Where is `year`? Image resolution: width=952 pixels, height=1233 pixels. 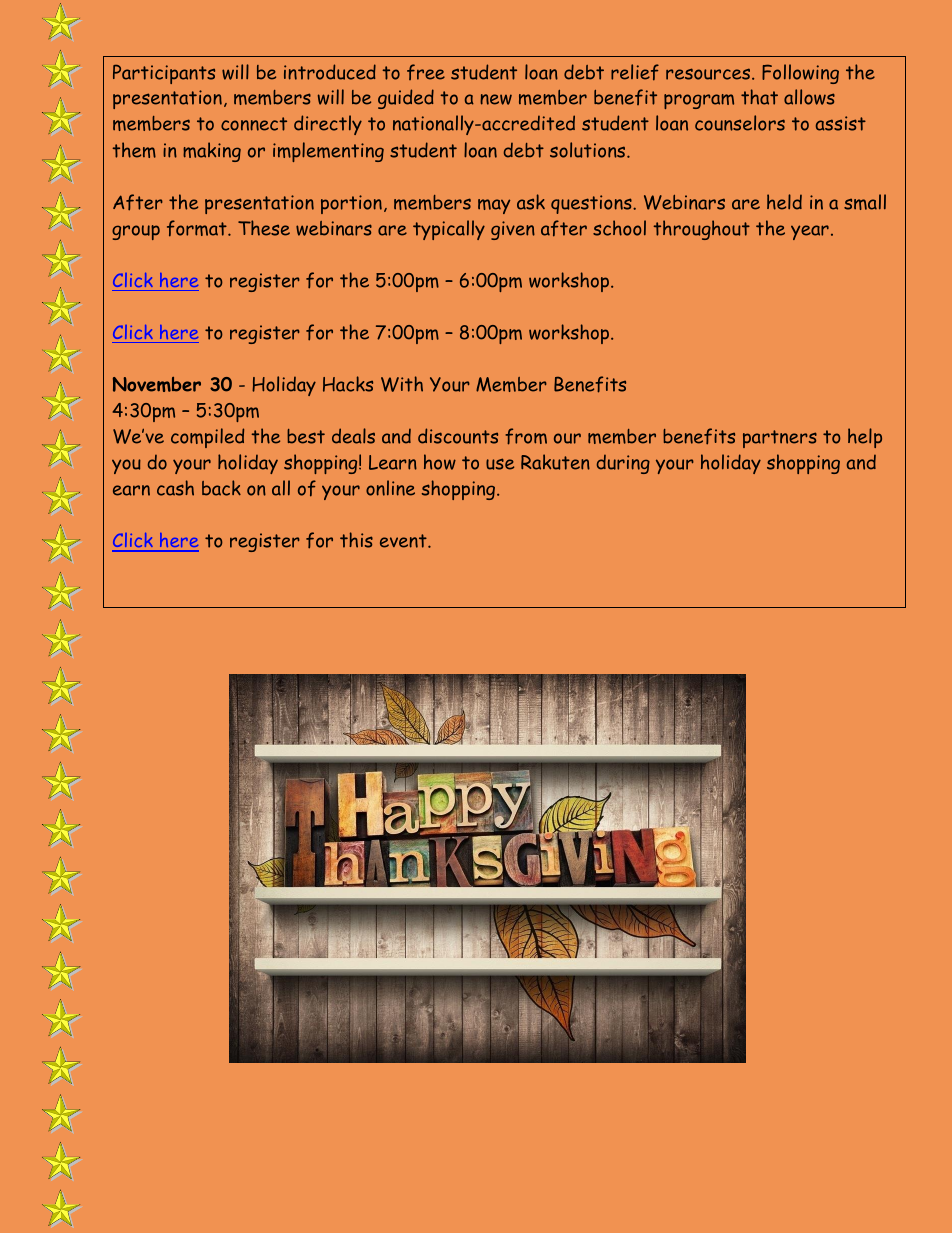 year is located at coordinates (810, 232).
